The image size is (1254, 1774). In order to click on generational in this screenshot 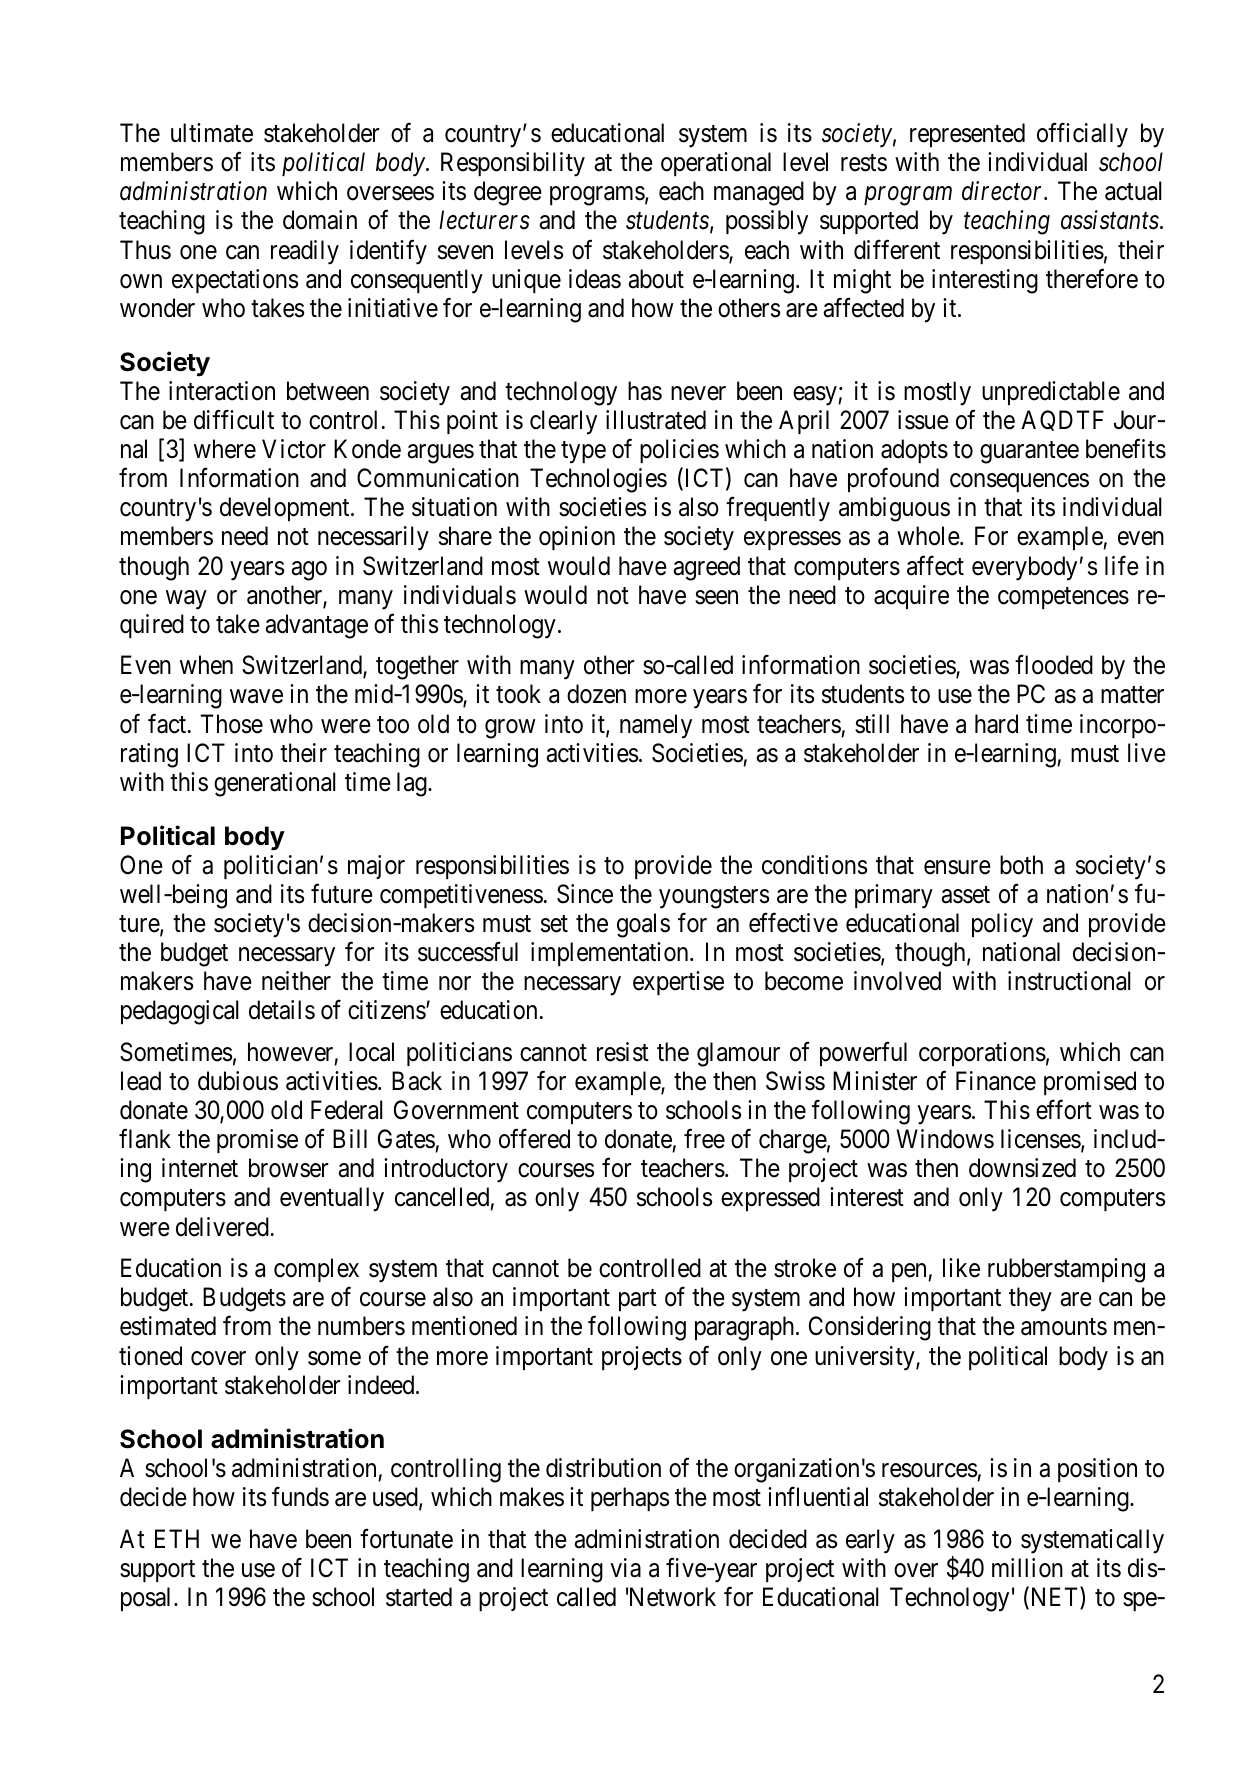, I will do `click(275, 784)`.
